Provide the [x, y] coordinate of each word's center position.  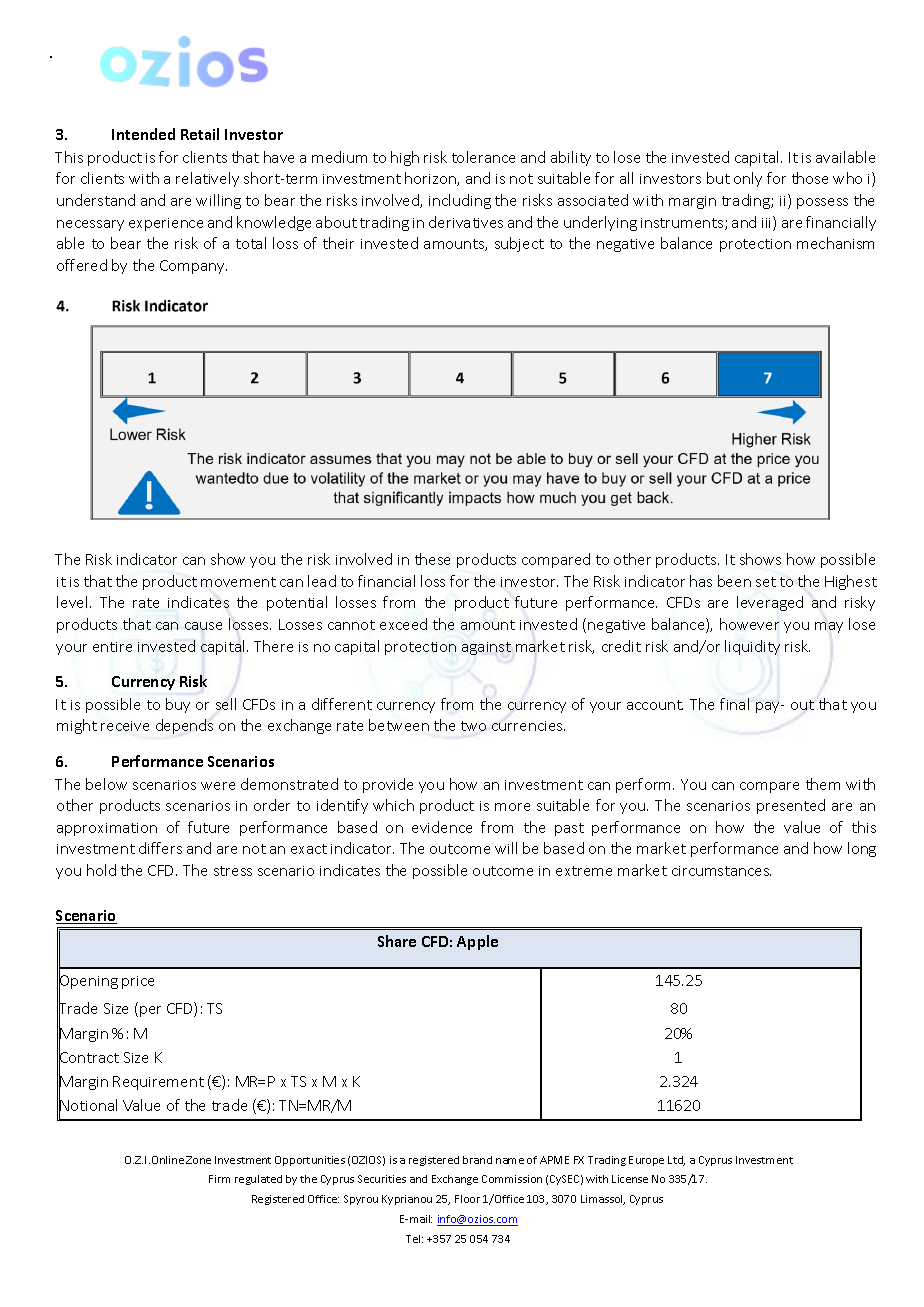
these [432, 559]
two [473, 726]
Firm [219, 1179]
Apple [477, 942]
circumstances [721, 871]
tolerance [483, 157]
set [766, 582]
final [734, 704]
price [138, 982]
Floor [467, 1199]
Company [193, 267]
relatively [207, 179]
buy [178, 705]
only [748, 179]
